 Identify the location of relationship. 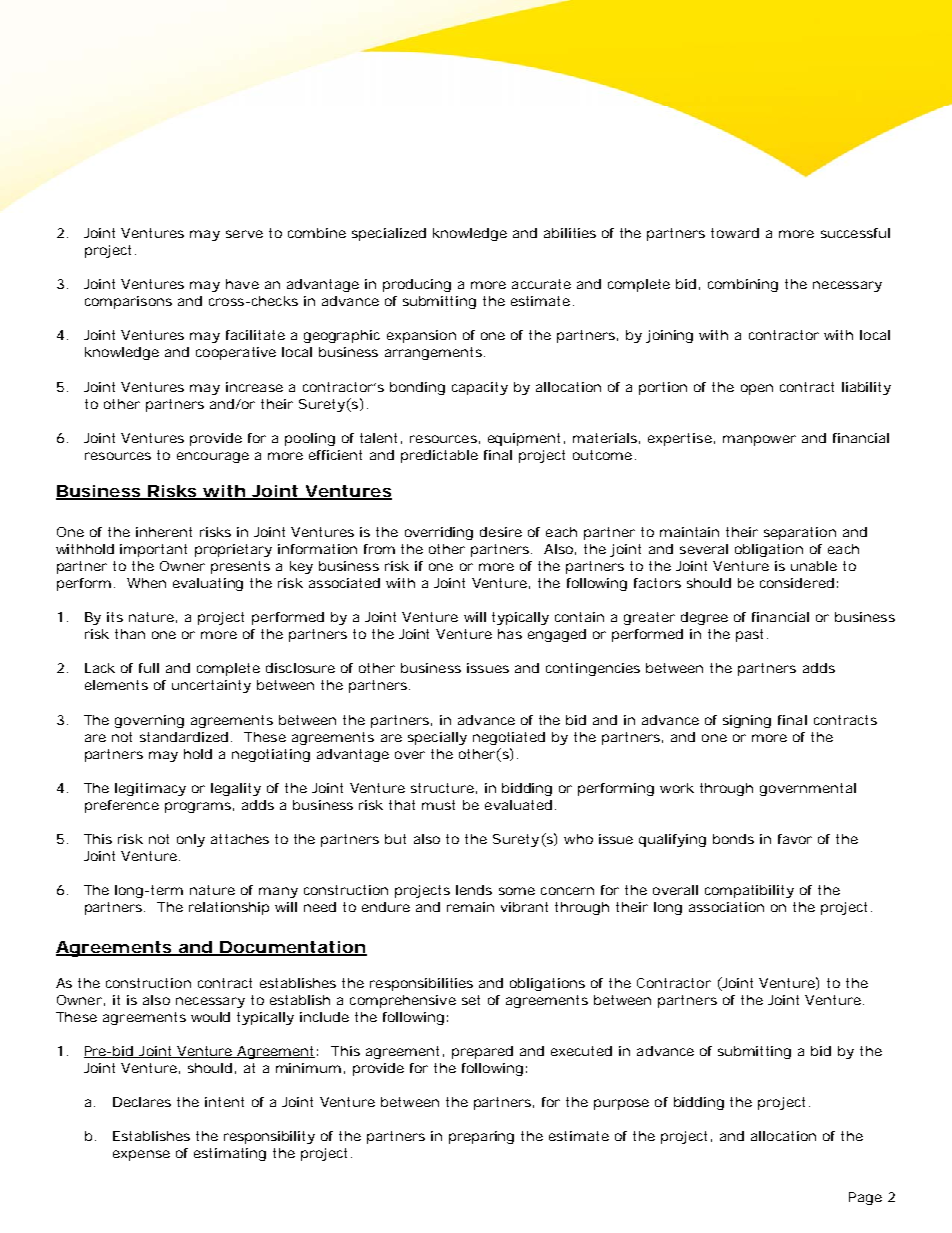
(229, 908).
